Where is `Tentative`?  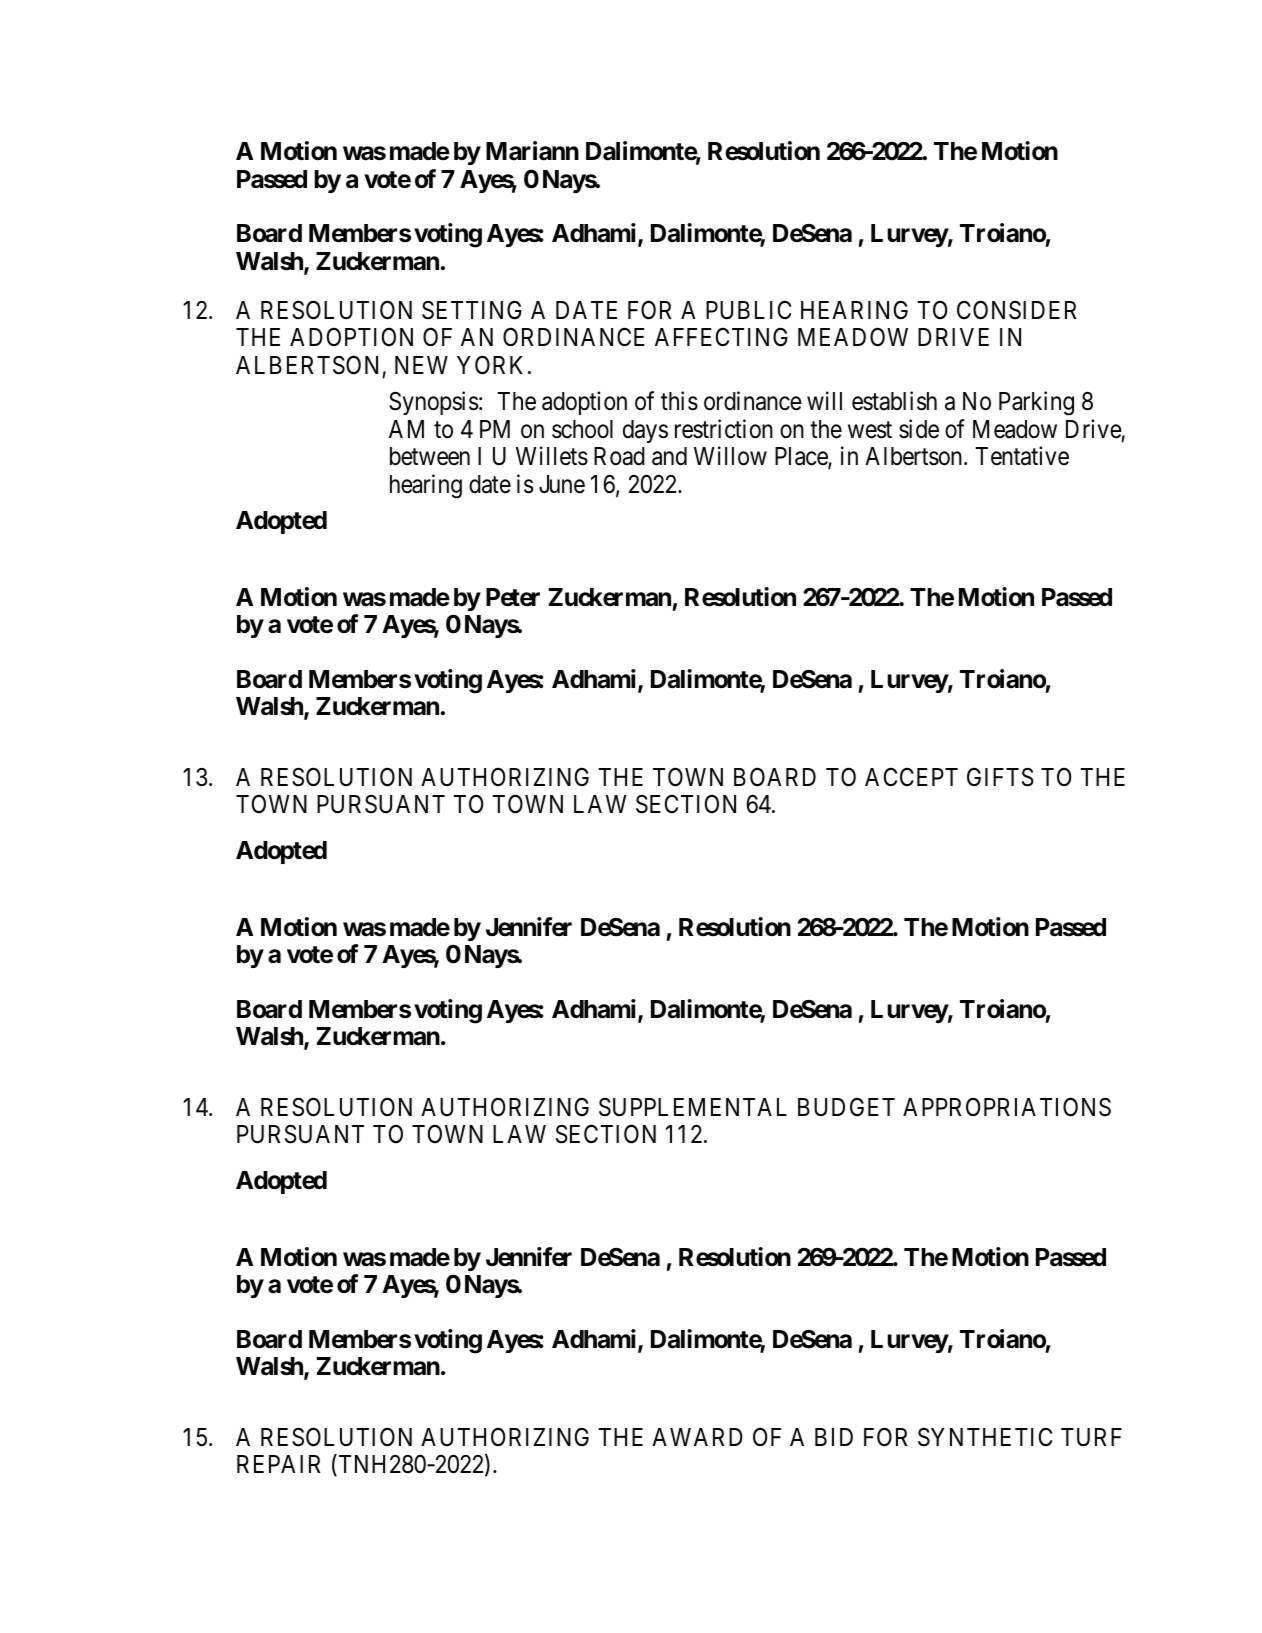 Tentative is located at coordinates (1022, 456).
